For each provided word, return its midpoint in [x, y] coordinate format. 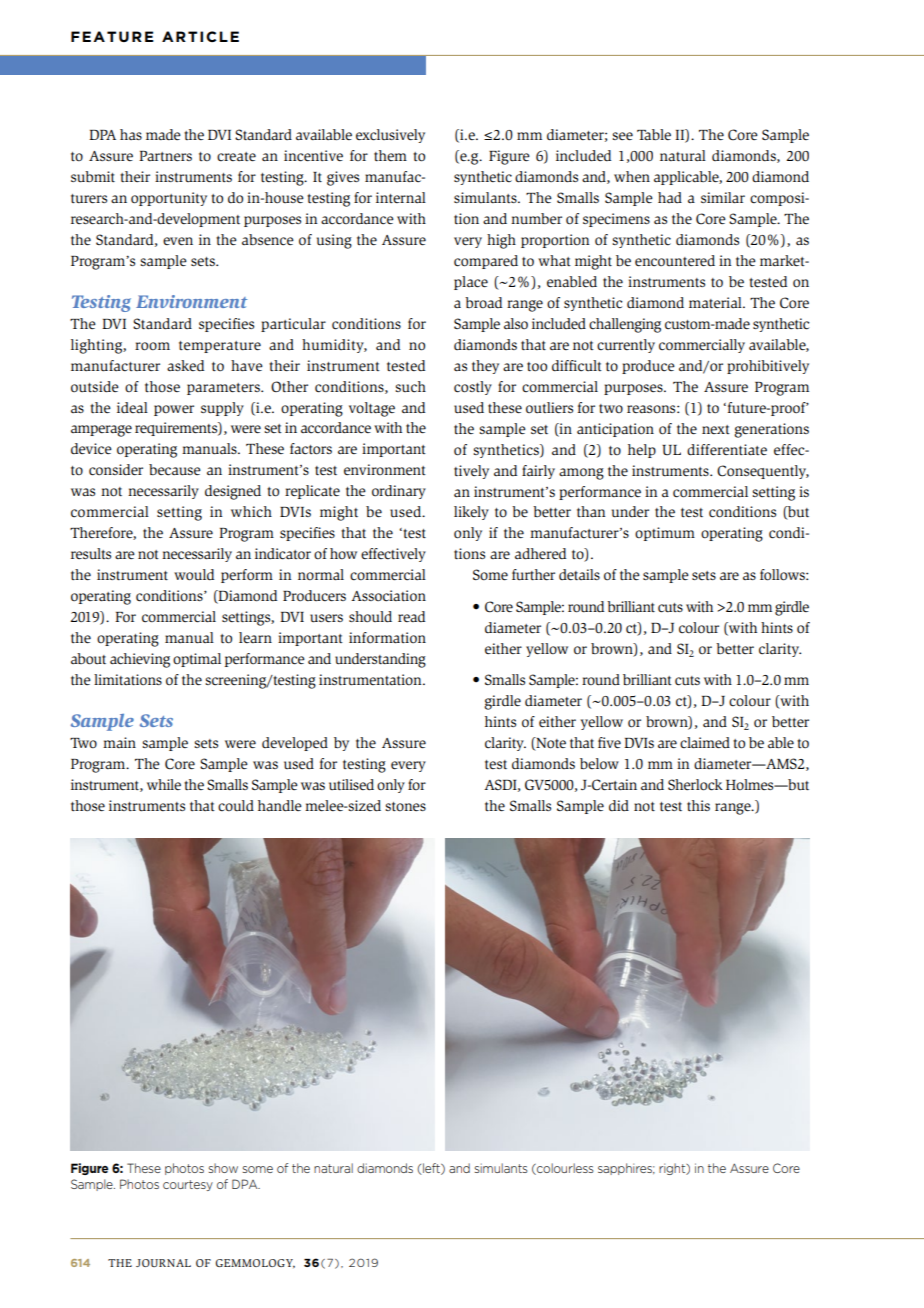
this [698, 805]
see [622, 136]
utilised [351, 785]
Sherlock [695, 785]
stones [405, 806]
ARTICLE [200, 36]
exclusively [390, 136]
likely [471, 513]
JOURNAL [163, 1263]
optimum [665, 534]
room [152, 346]
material [716, 302]
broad [483, 302]
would [194, 575]
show [223, 1168]
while [164, 784]
